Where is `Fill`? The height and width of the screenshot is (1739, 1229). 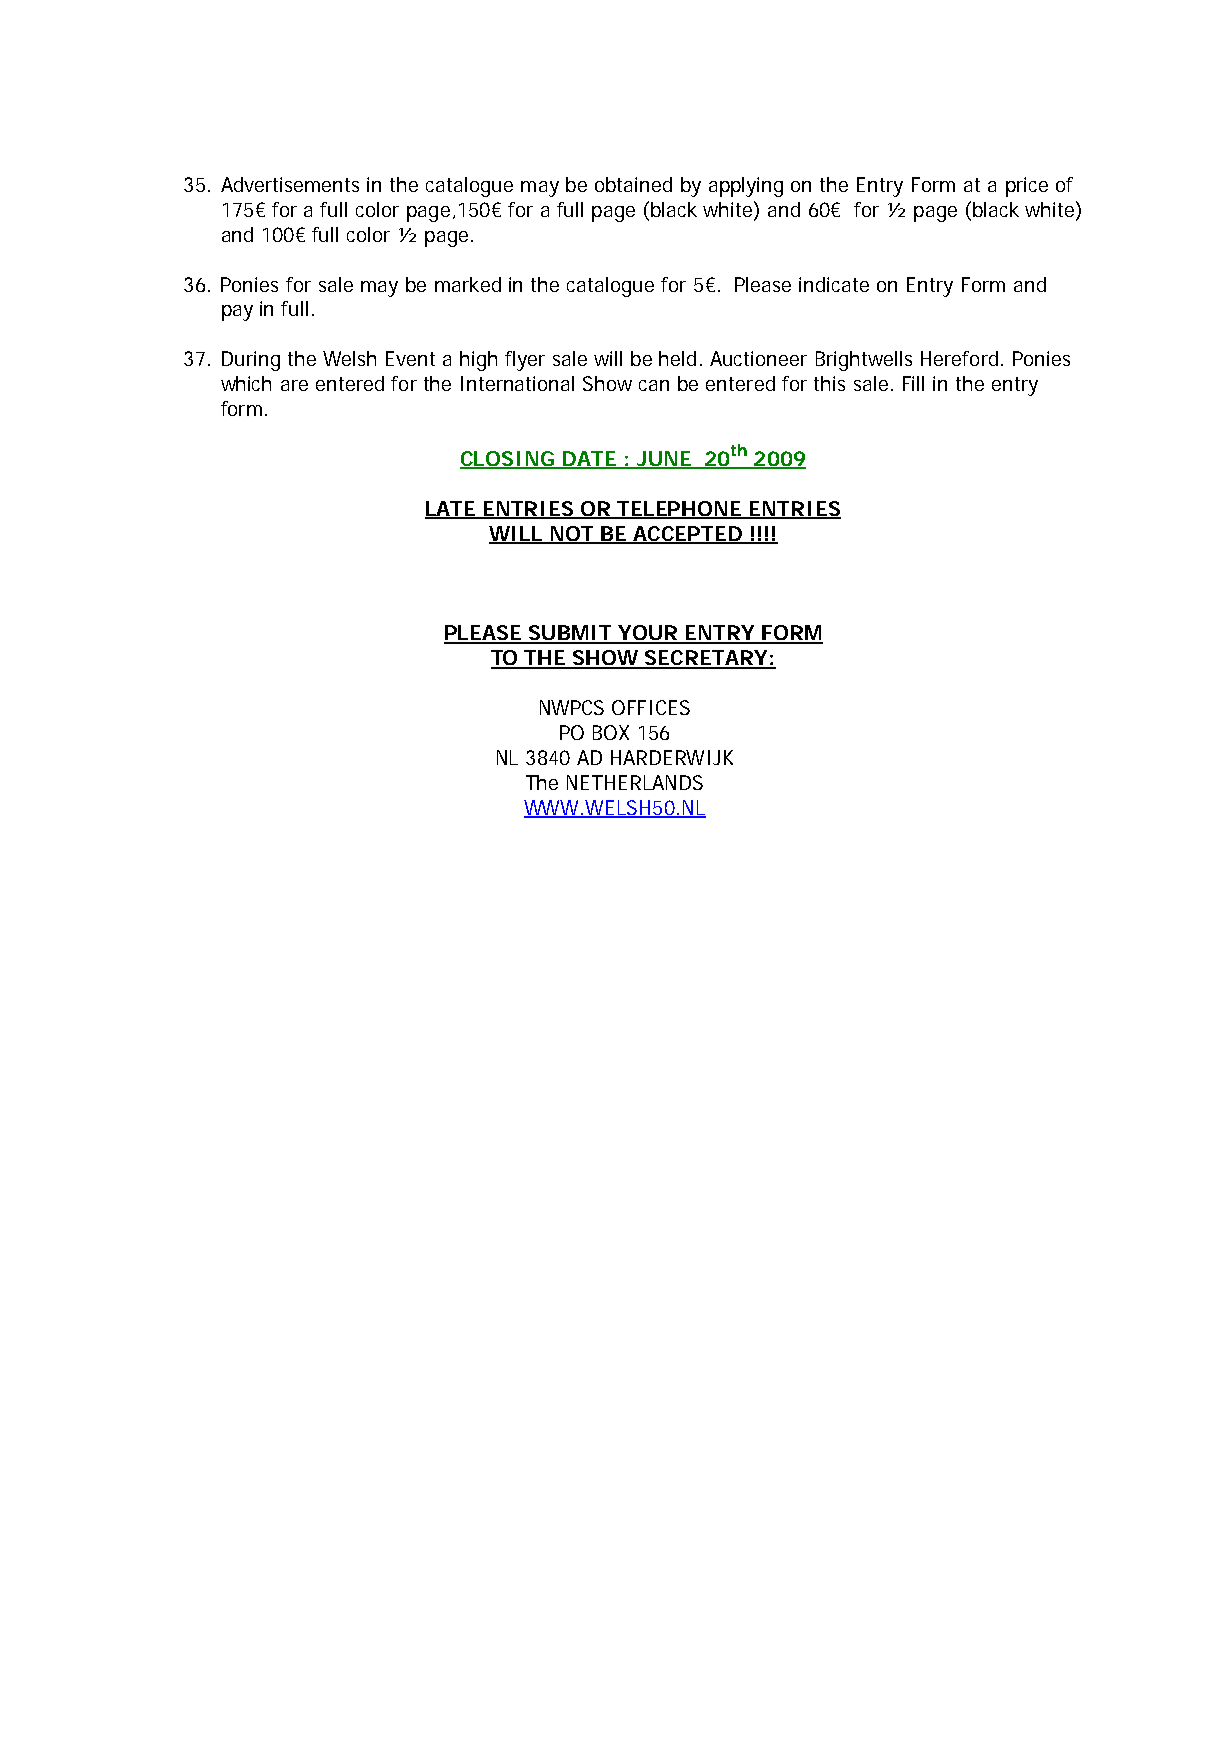
Fill is located at coordinates (913, 383).
